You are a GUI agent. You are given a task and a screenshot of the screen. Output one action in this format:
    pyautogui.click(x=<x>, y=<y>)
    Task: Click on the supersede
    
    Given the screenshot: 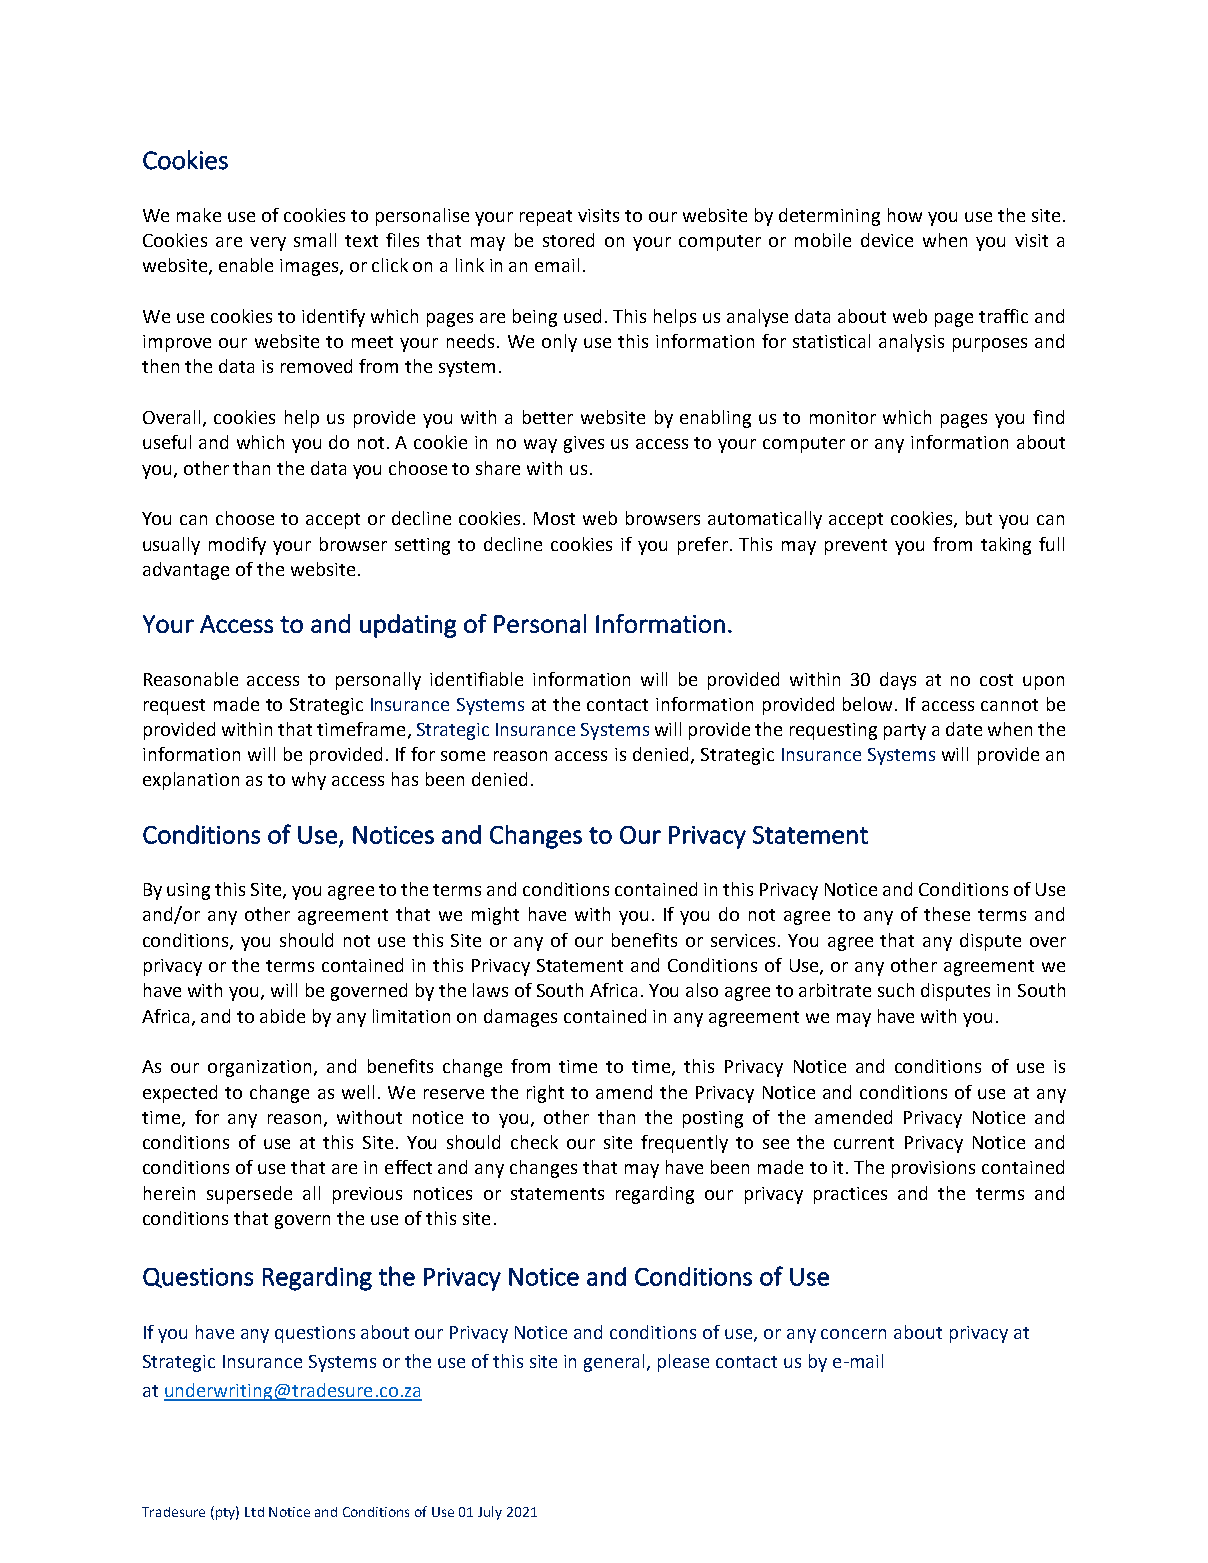 What is the action you would take?
    pyautogui.click(x=249, y=1195)
